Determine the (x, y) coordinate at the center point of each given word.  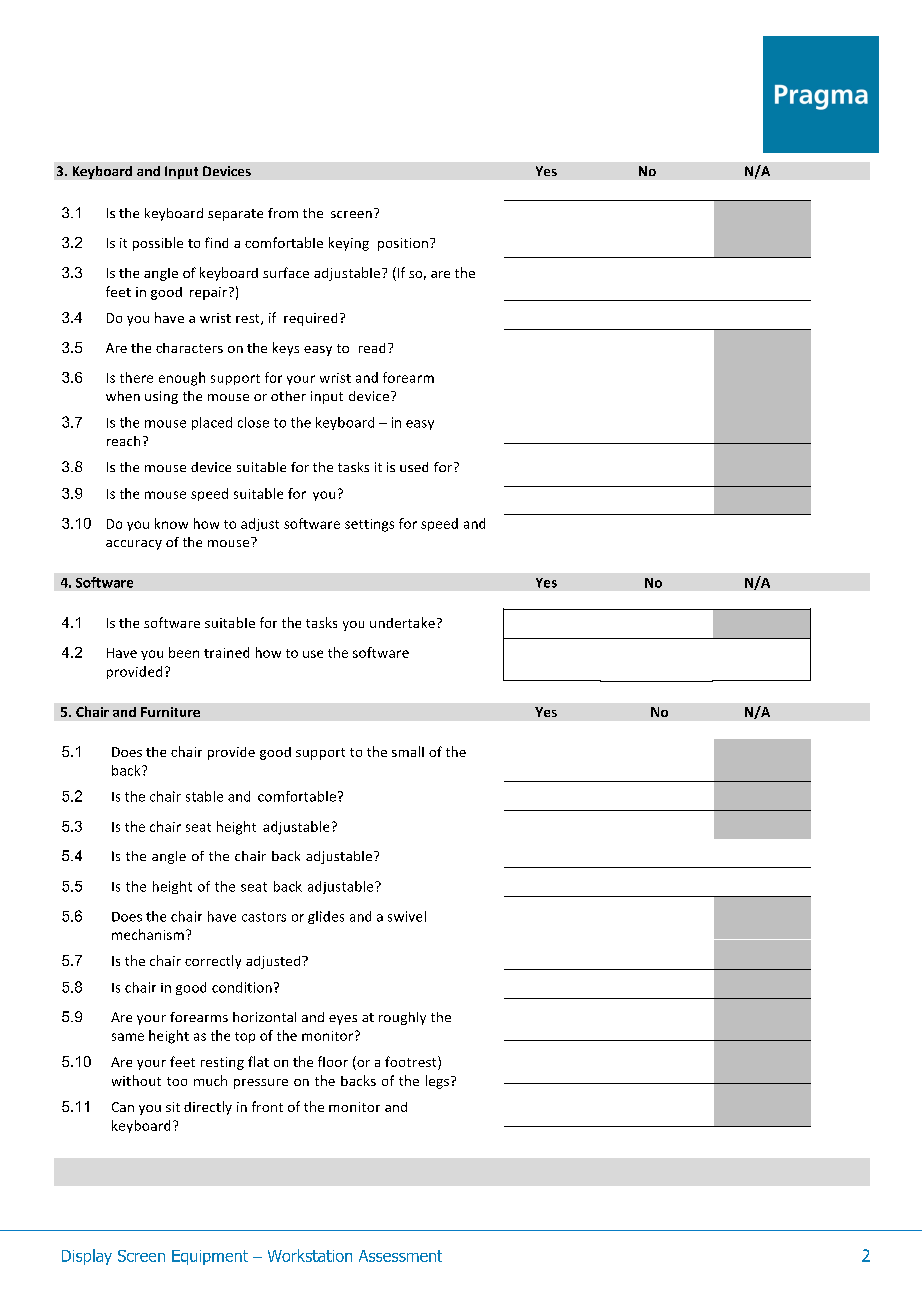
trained (226, 652)
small (408, 751)
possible (158, 244)
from (283, 213)
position (403, 244)
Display (87, 1257)
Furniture (170, 712)
